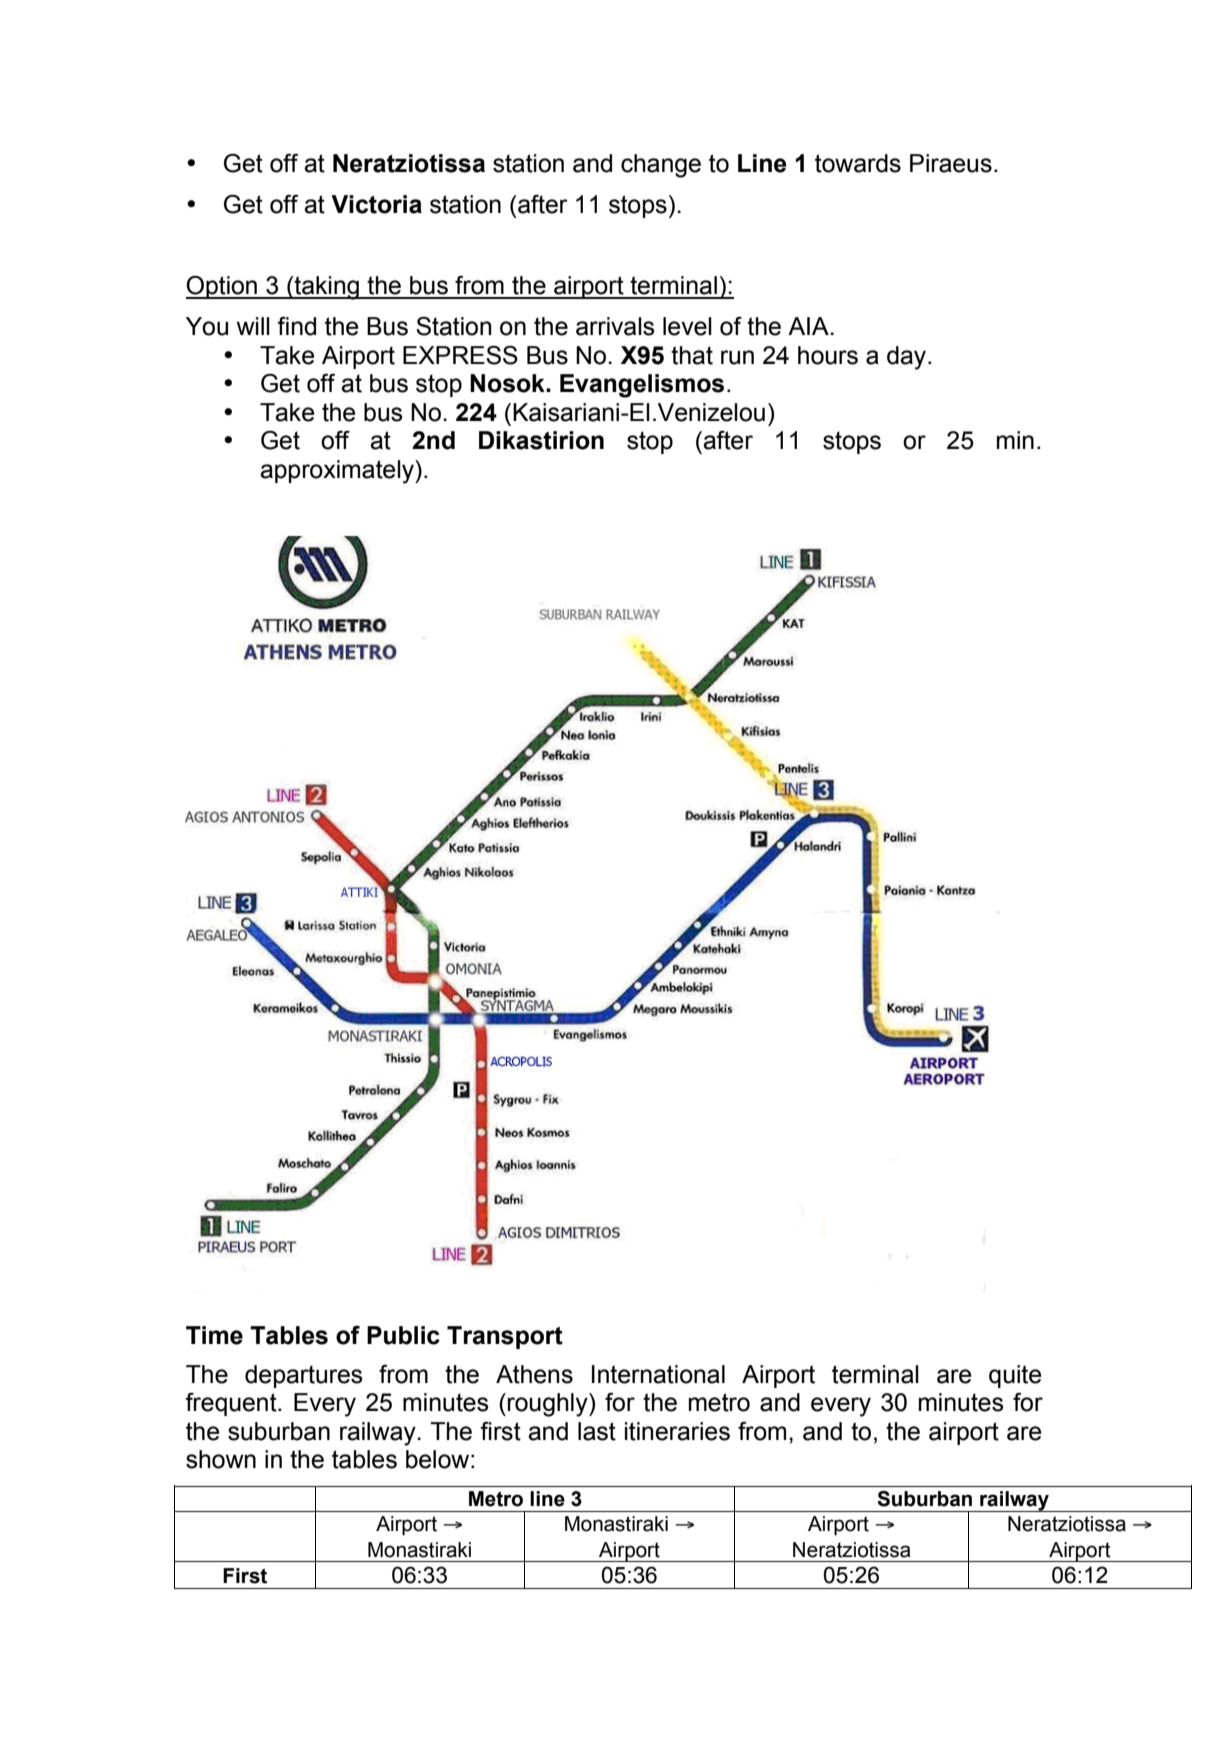  Describe the element at coordinates (737, 357) in the page. I see `run` at that location.
